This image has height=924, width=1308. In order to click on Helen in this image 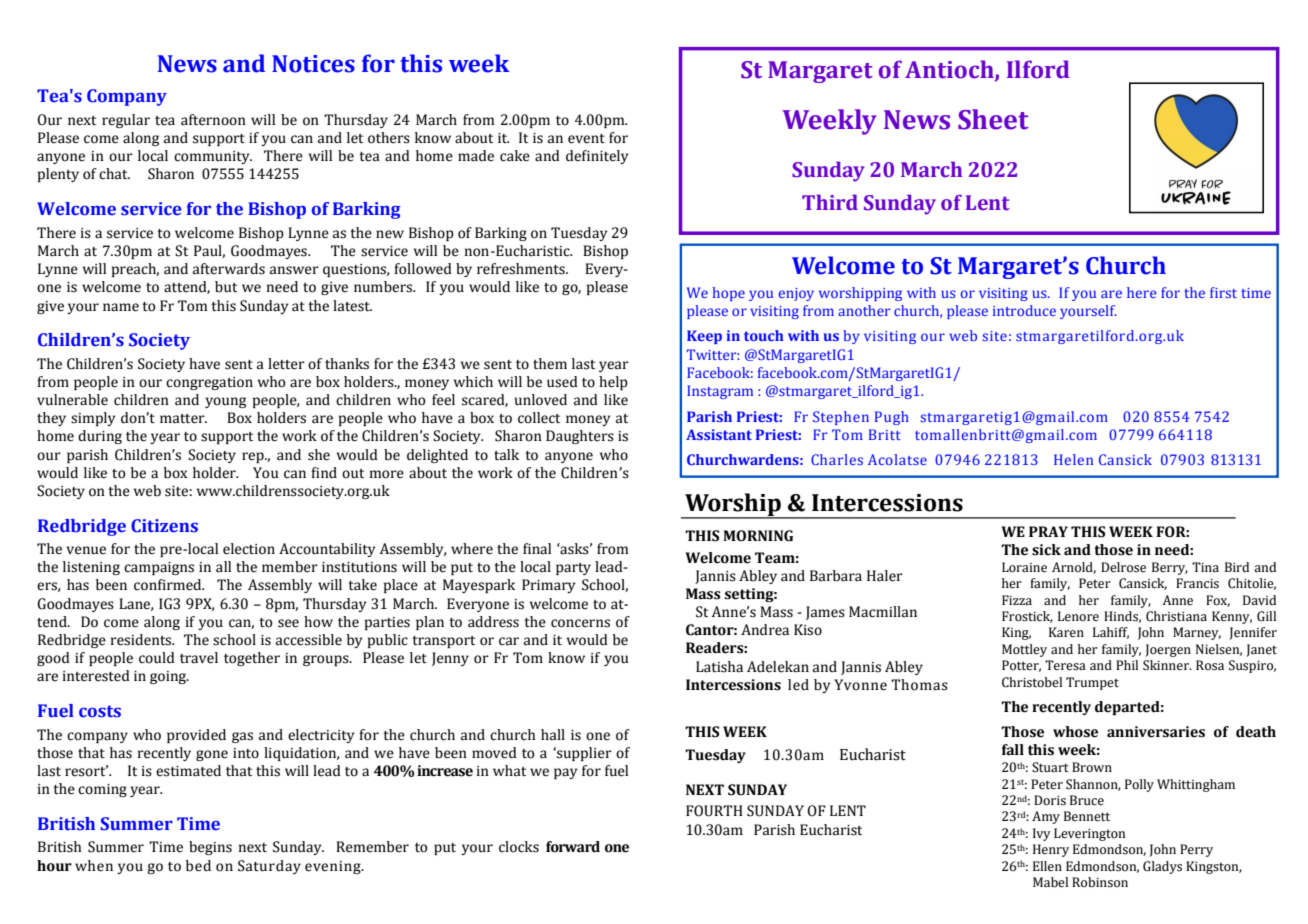, I will do `click(1073, 459)`.
